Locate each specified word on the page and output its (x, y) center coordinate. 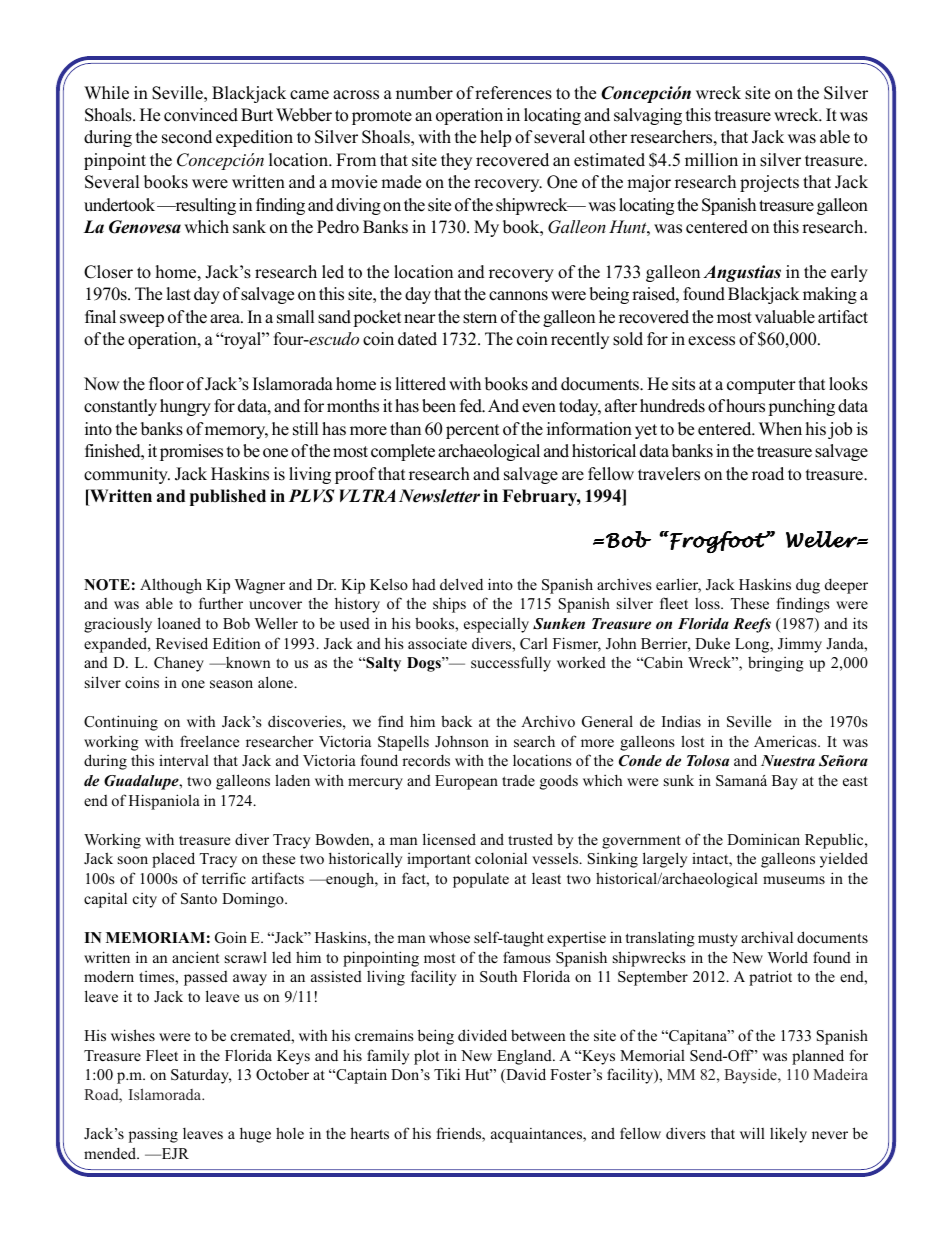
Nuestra (788, 760)
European (466, 782)
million (711, 160)
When (780, 429)
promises (191, 452)
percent (473, 431)
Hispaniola (164, 802)
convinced (201, 115)
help (495, 138)
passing (153, 1135)
